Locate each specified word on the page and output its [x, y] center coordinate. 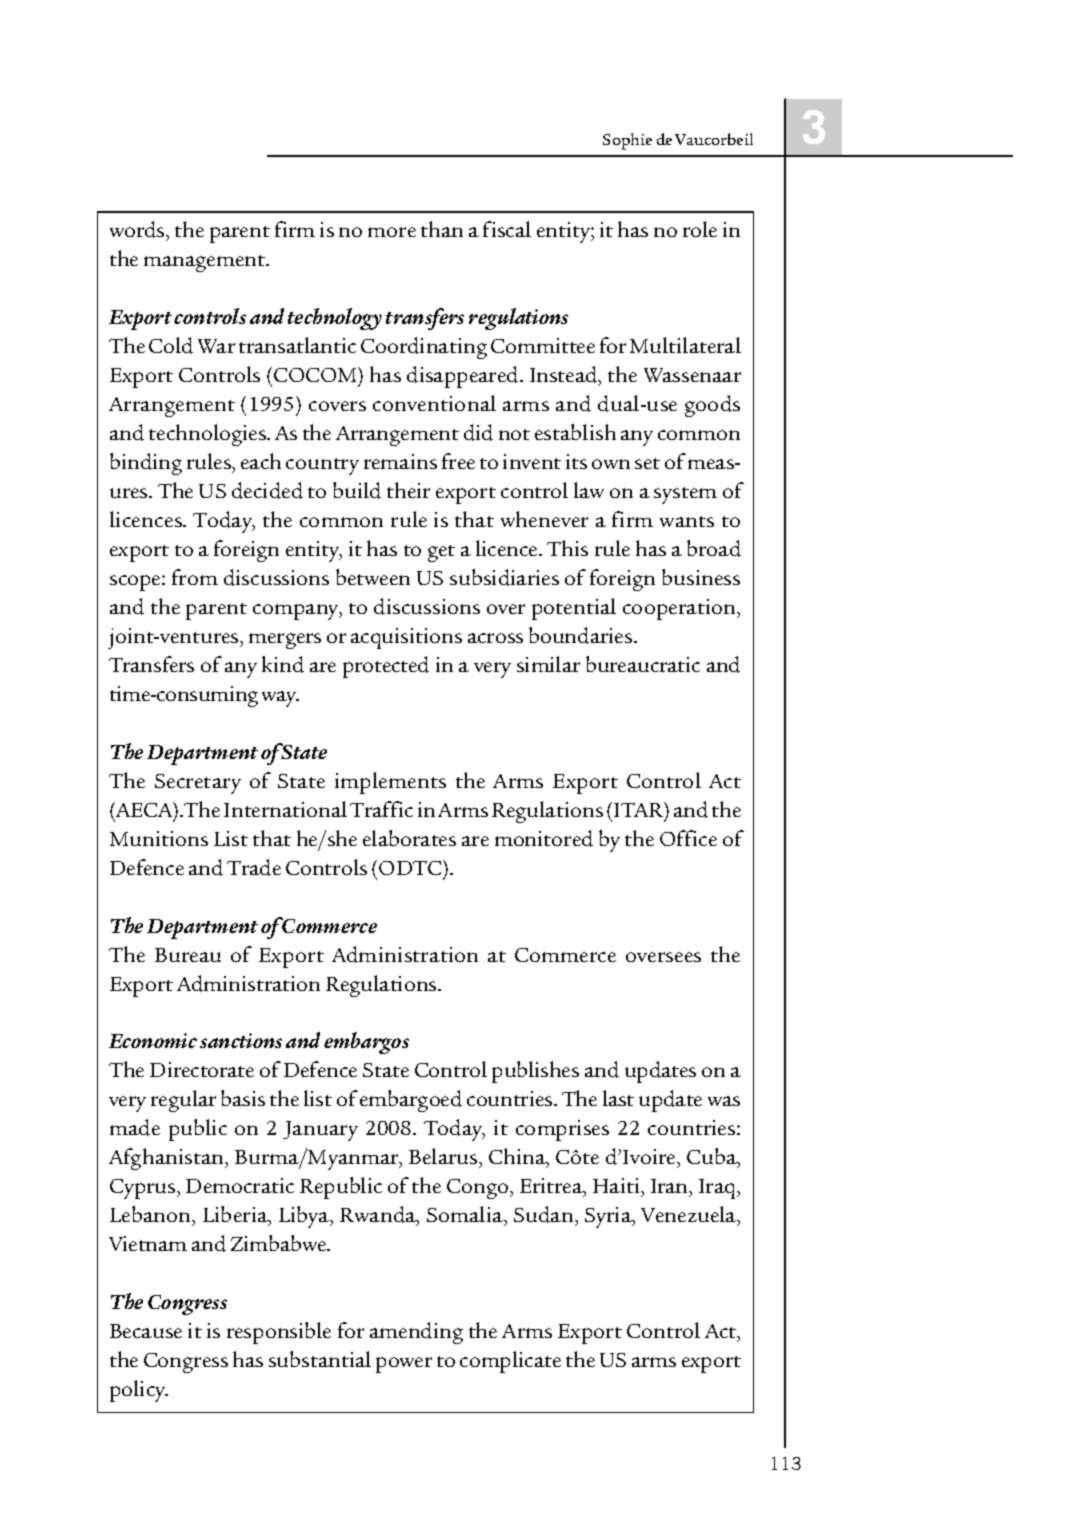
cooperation [680, 609]
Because [146, 1331]
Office [688, 838]
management [206, 263]
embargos [366, 1043]
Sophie [627, 141]
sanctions [241, 1040]
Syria [609, 1217]
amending [416, 1333]
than [442, 229]
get [441, 553]
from [195, 577]
